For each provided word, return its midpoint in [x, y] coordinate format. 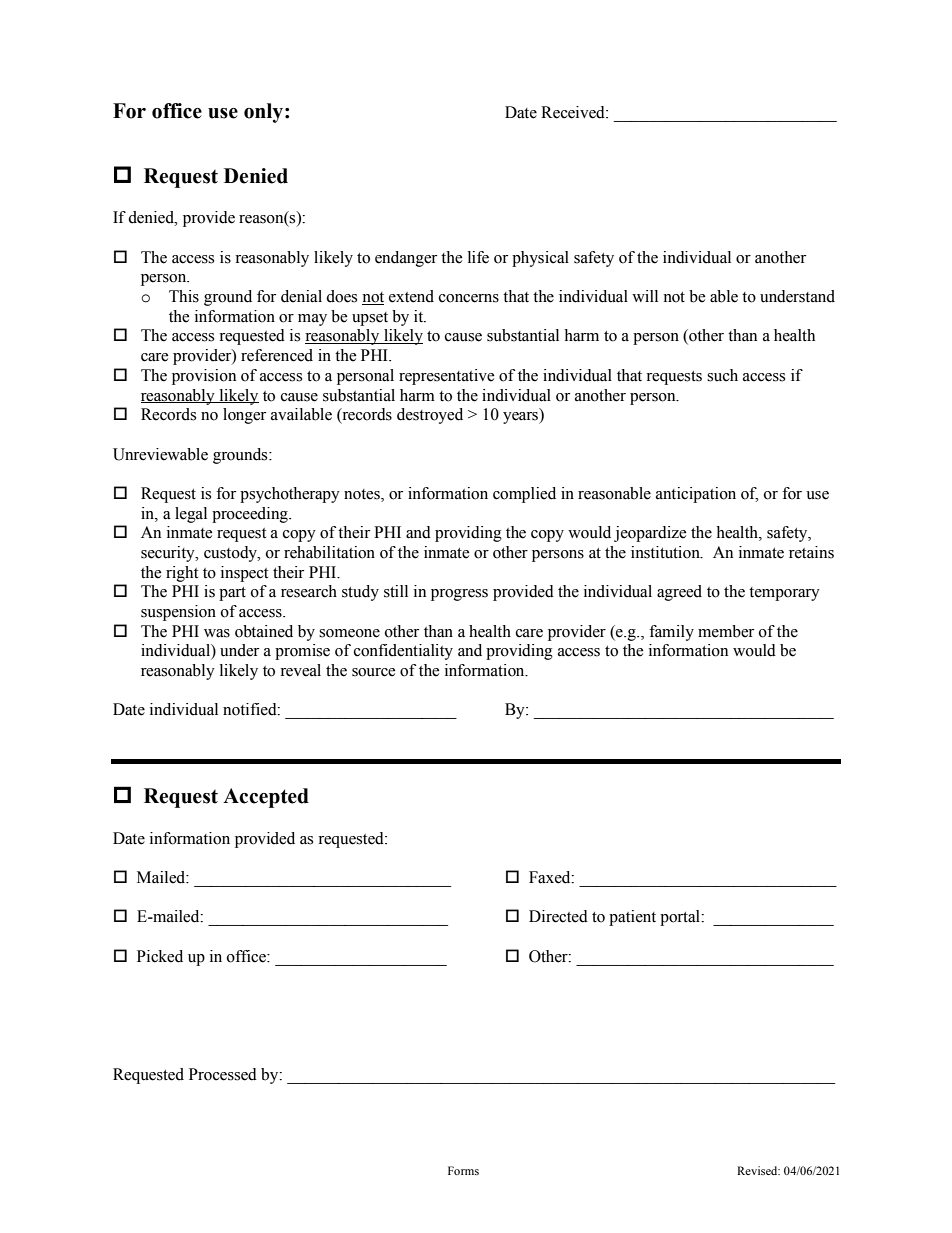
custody [232, 554]
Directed [558, 916]
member [726, 631]
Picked [160, 956]
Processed [223, 1074]
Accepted [266, 798]
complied [524, 495]
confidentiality [403, 652]
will [645, 296]
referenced [277, 355]
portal [681, 918]
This [184, 296]
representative [447, 377]
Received [574, 112]
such [722, 375]
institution [666, 552]
